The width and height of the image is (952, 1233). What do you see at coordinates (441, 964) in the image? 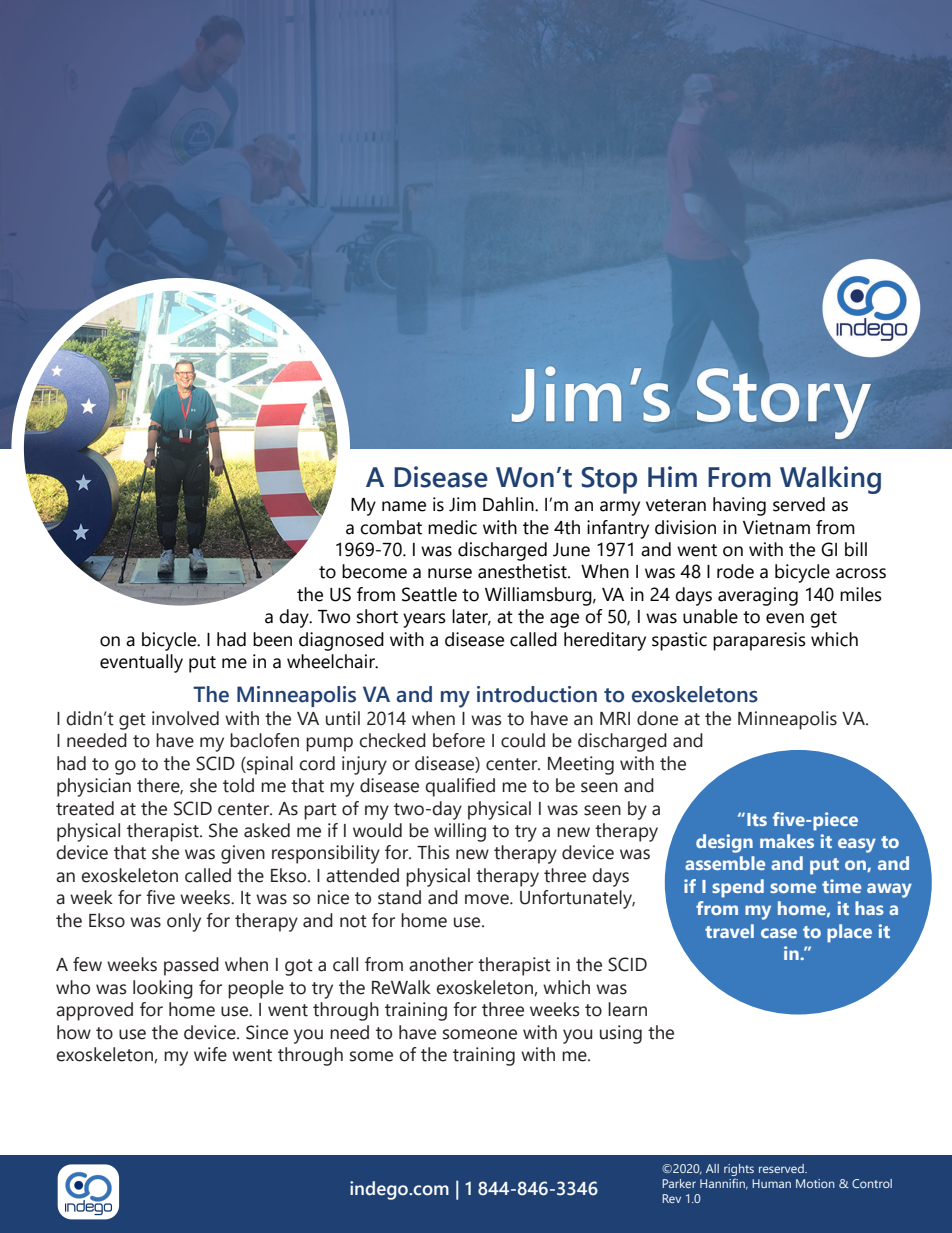
I see `another` at bounding box center [441, 964].
